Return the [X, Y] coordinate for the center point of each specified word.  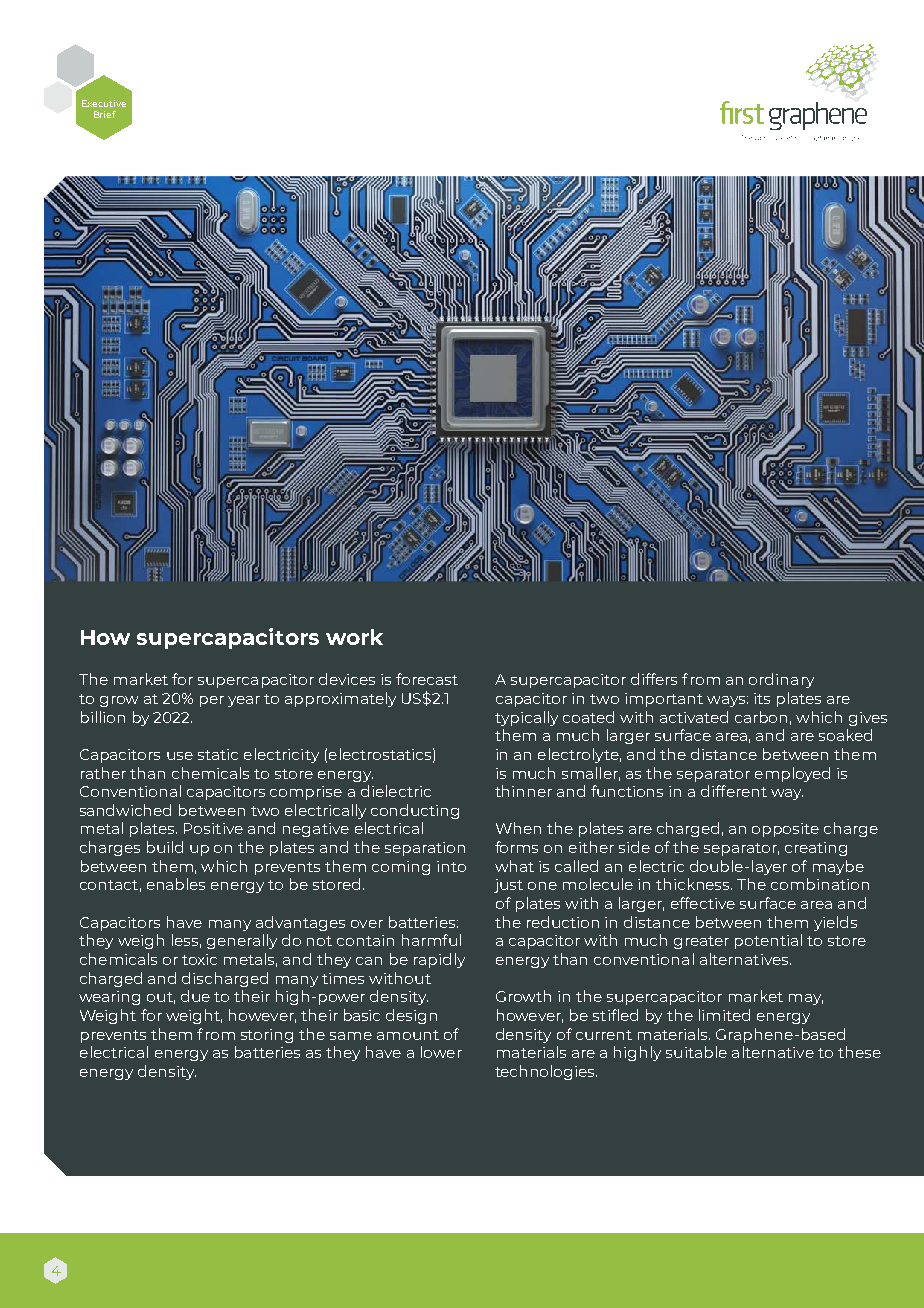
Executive [104, 103]
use [180, 756]
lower [441, 1052]
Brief [105, 114]
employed [792, 774]
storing [267, 1036]
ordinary [781, 680]
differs [654, 679]
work [354, 637]
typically [526, 718]
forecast [427, 679]
